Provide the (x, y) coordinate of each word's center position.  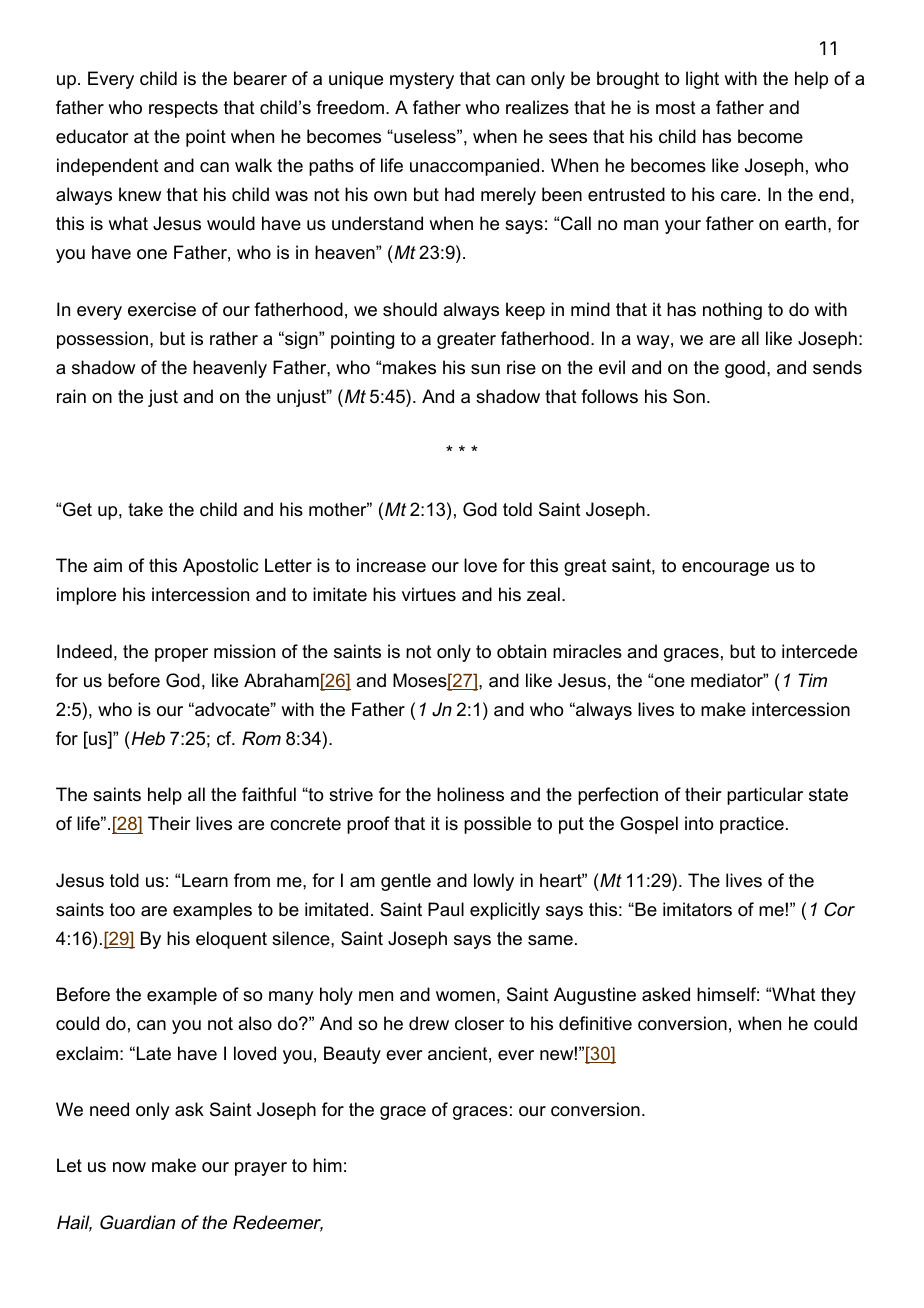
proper (181, 655)
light (702, 80)
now (129, 1167)
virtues (429, 594)
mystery (422, 80)
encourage (725, 569)
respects (183, 109)
